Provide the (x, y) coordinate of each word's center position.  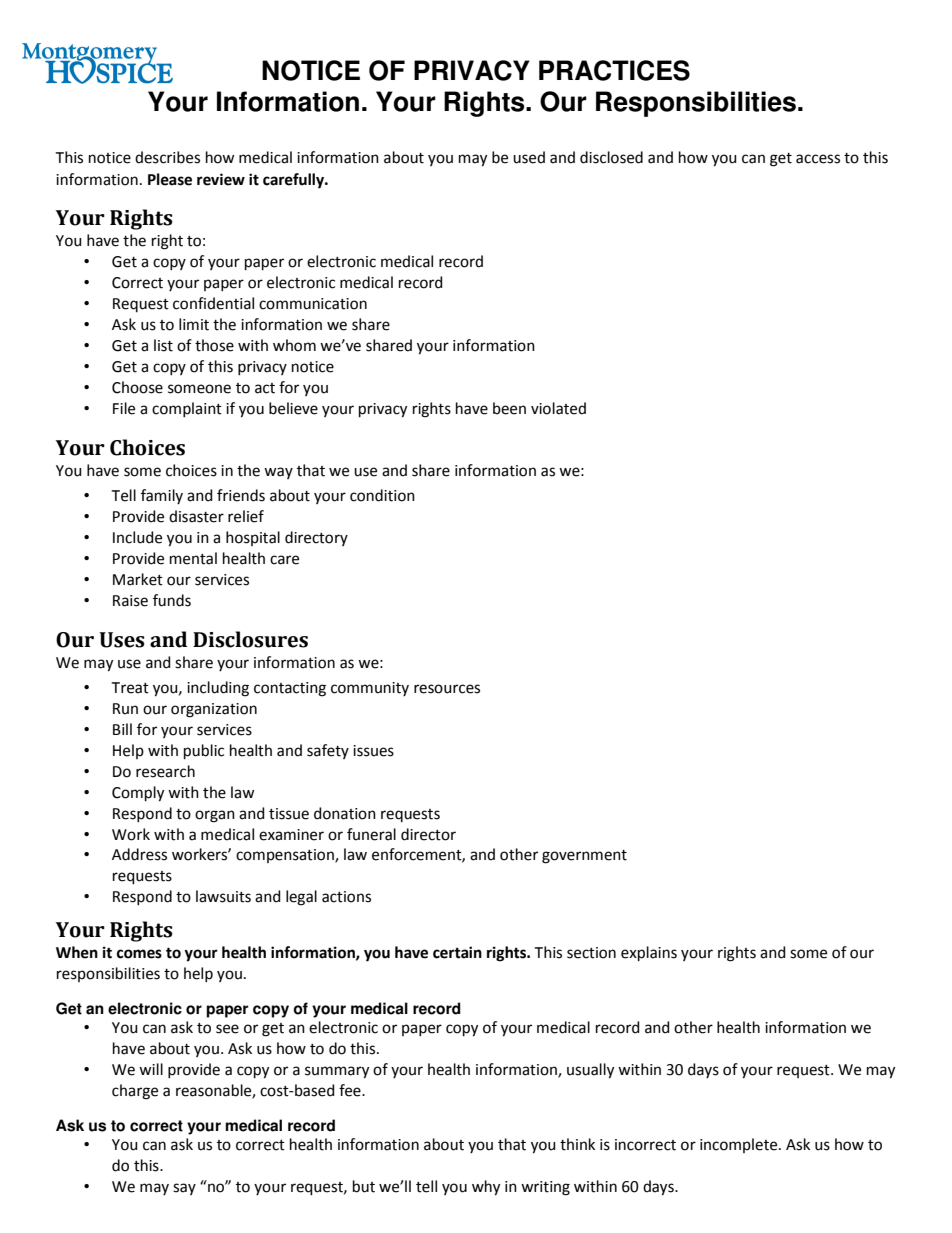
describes (167, 157)
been (509, 408)
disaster (196, 516)
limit (194, 324)
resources (447, 689)
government (584, 857)
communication (313, 304)
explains (649, 953)
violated (558, 408)
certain (457, 952)
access (818, 159)
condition (382, 495)
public (204, 751)
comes (139, 954)
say (184, 1189)
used (529, 157)
